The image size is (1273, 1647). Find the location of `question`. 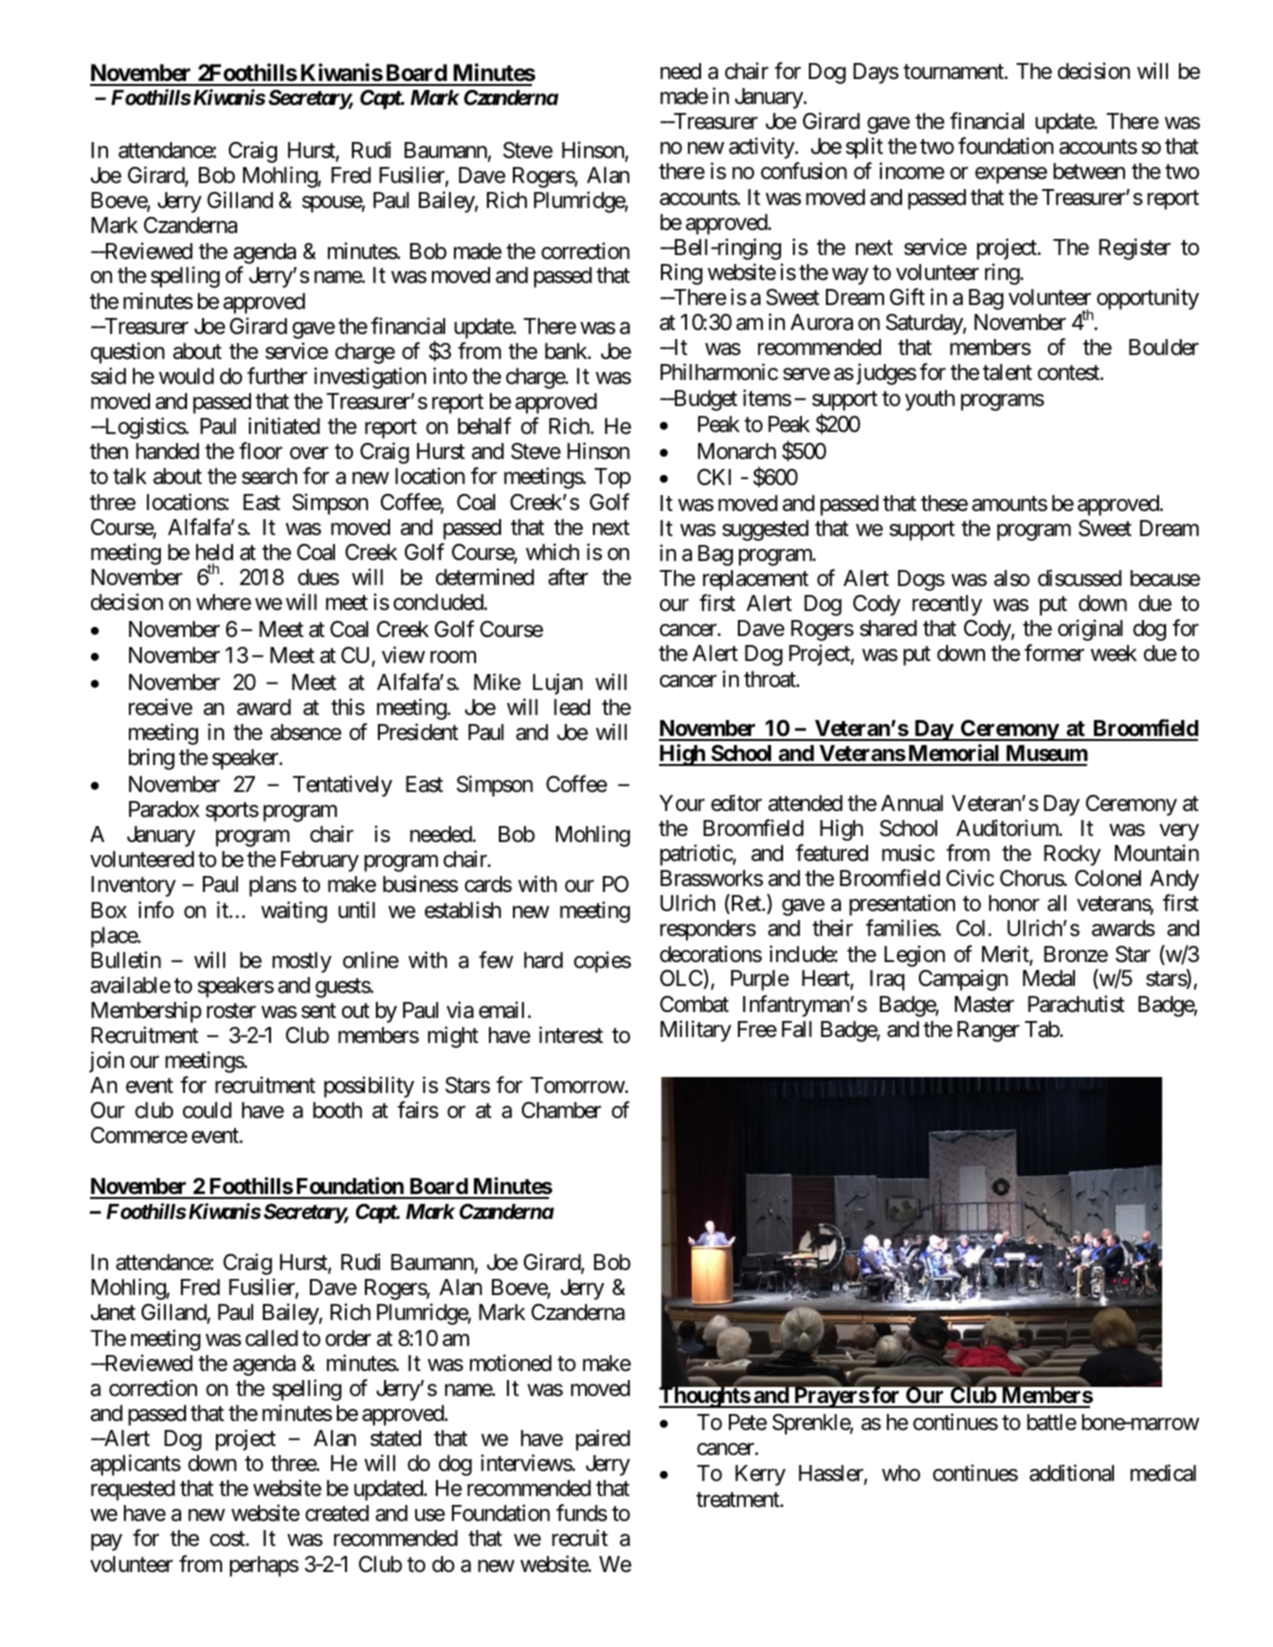

question is located at coordinates (128, 353).
